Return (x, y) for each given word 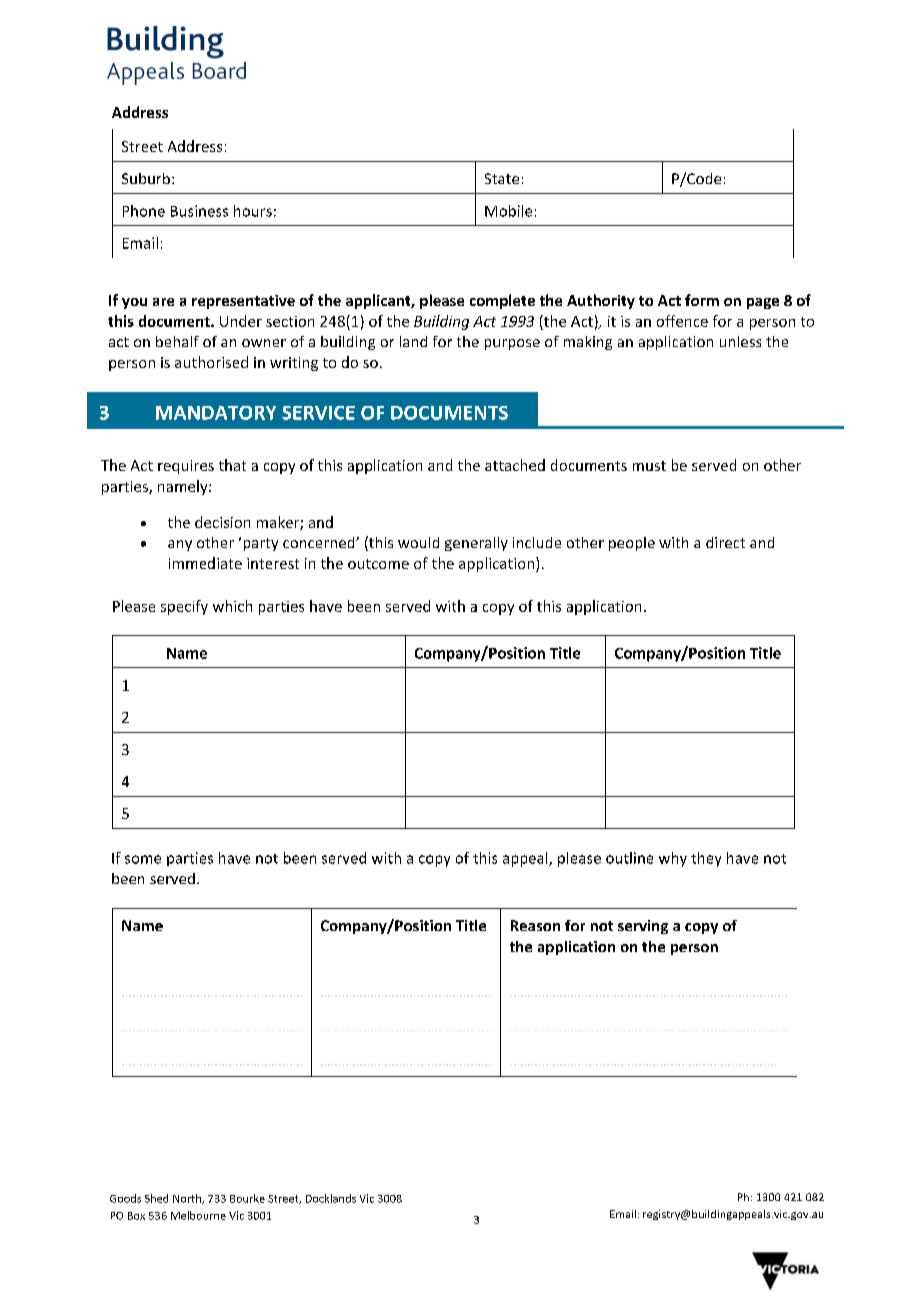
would (418, 542)
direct (725, 542)
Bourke (247, 1198)
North (188, 1199)
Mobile (508, 211)
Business (199, 211)
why (673, 859)
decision (222, 522)
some (143, 859)
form (702, 300)
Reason (535, 925)
